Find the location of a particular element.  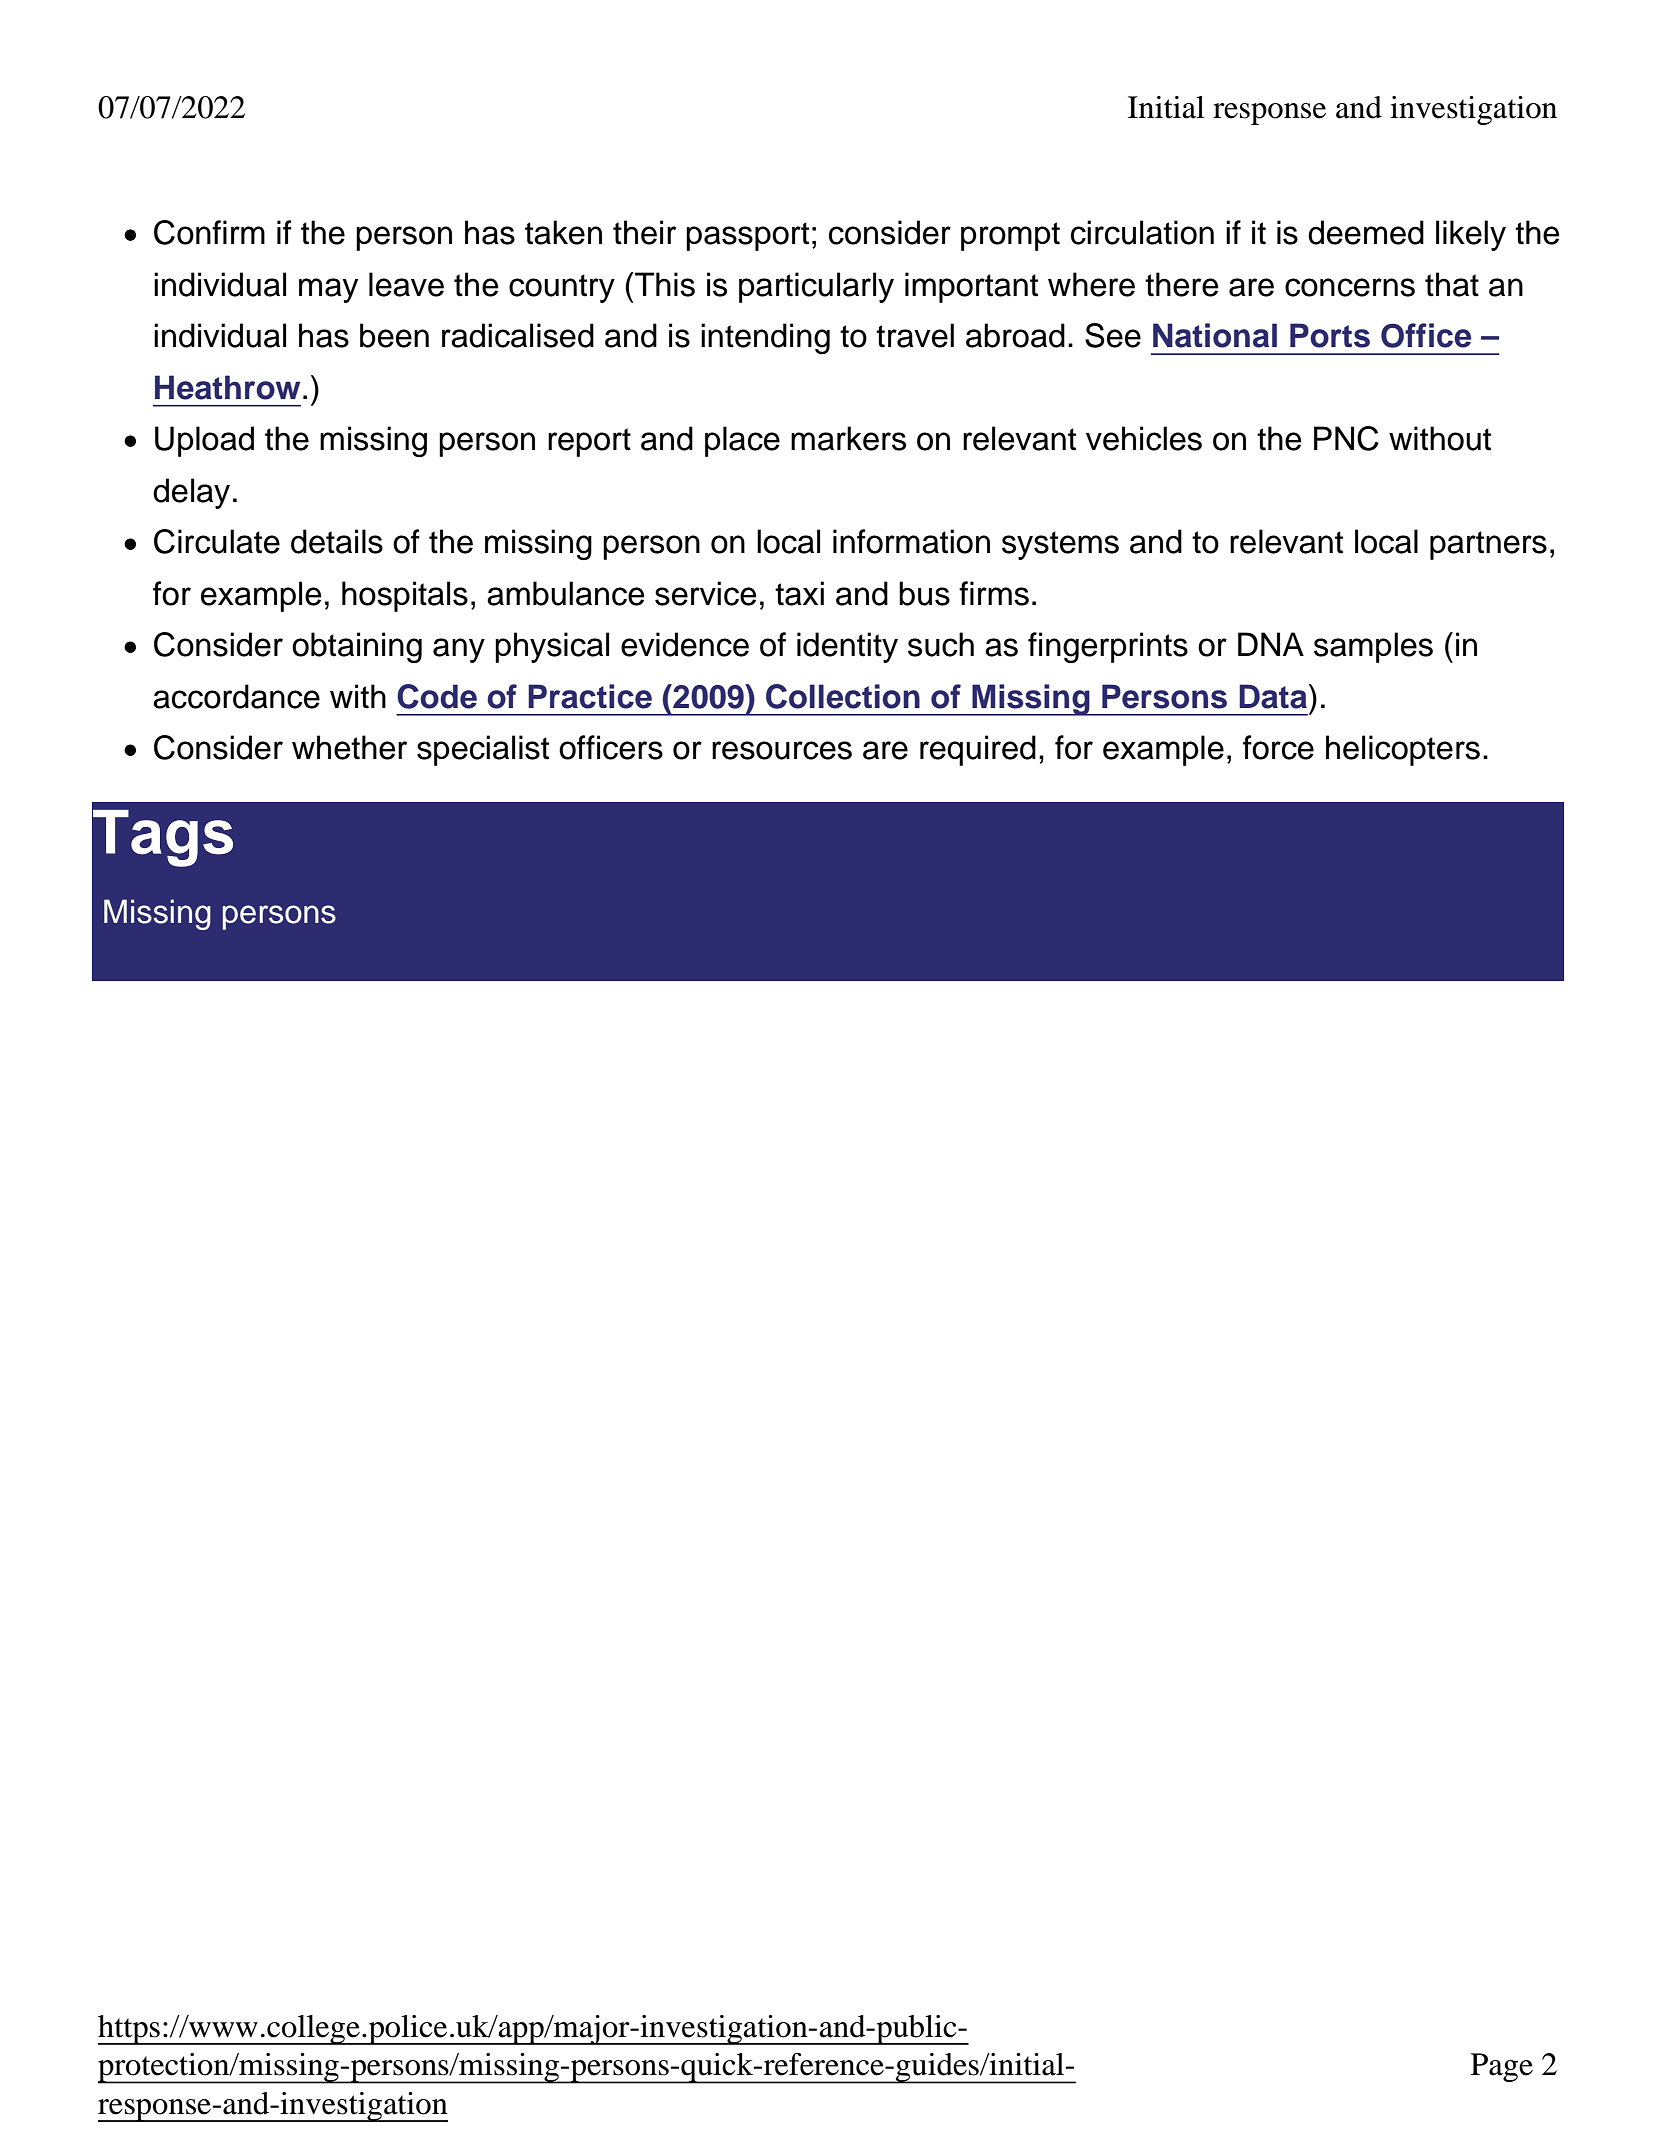

PNC is located at coordinates (1346, 438).
